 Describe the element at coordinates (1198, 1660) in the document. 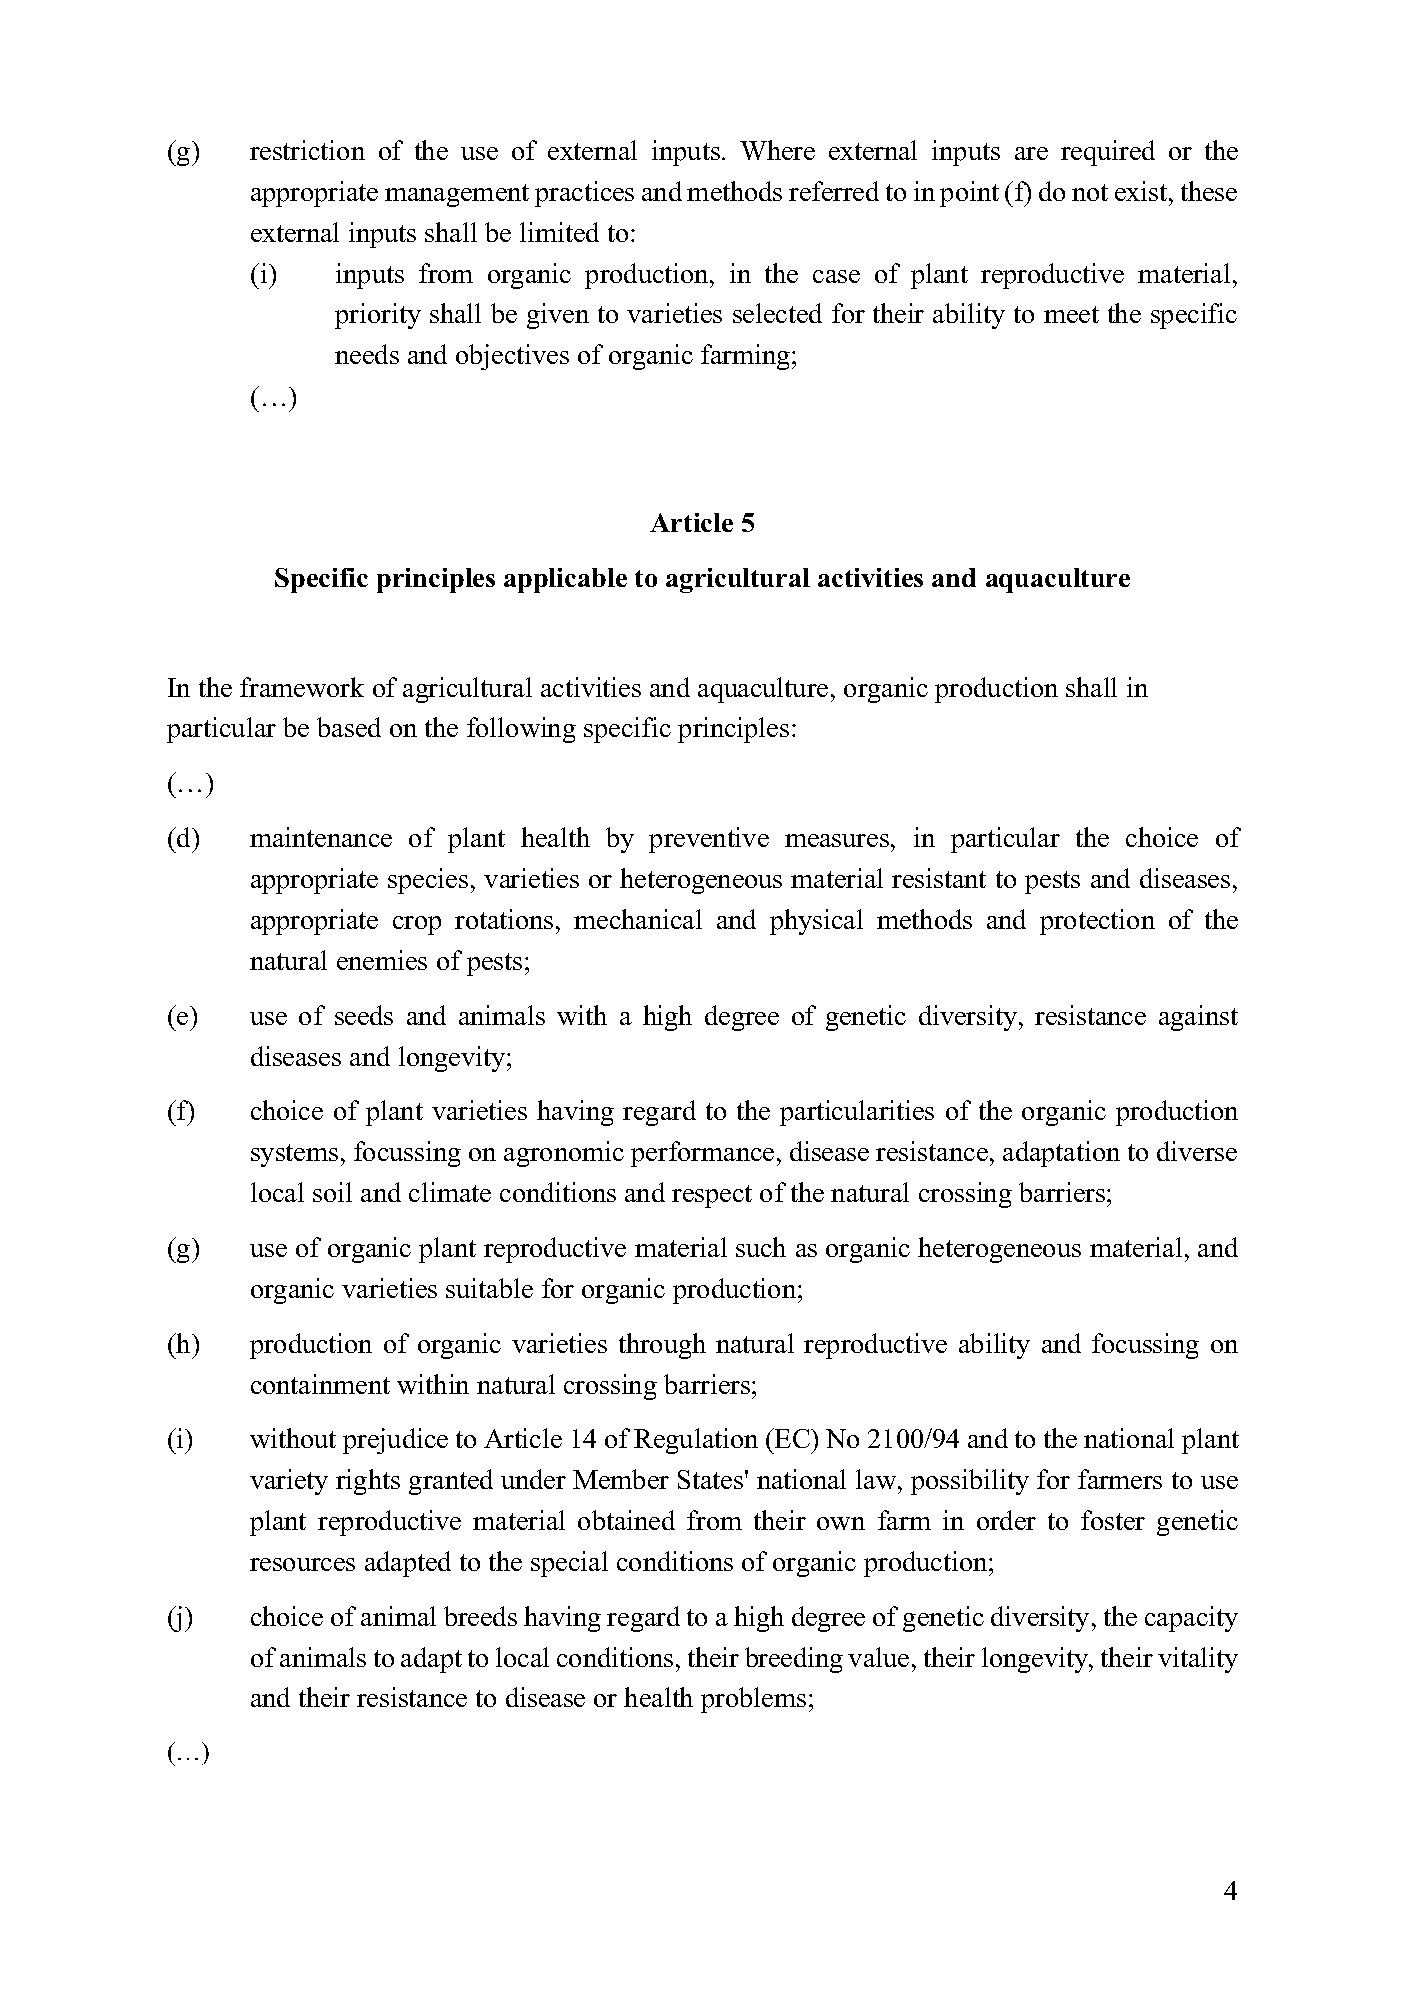

I see `vitality` at that location.
